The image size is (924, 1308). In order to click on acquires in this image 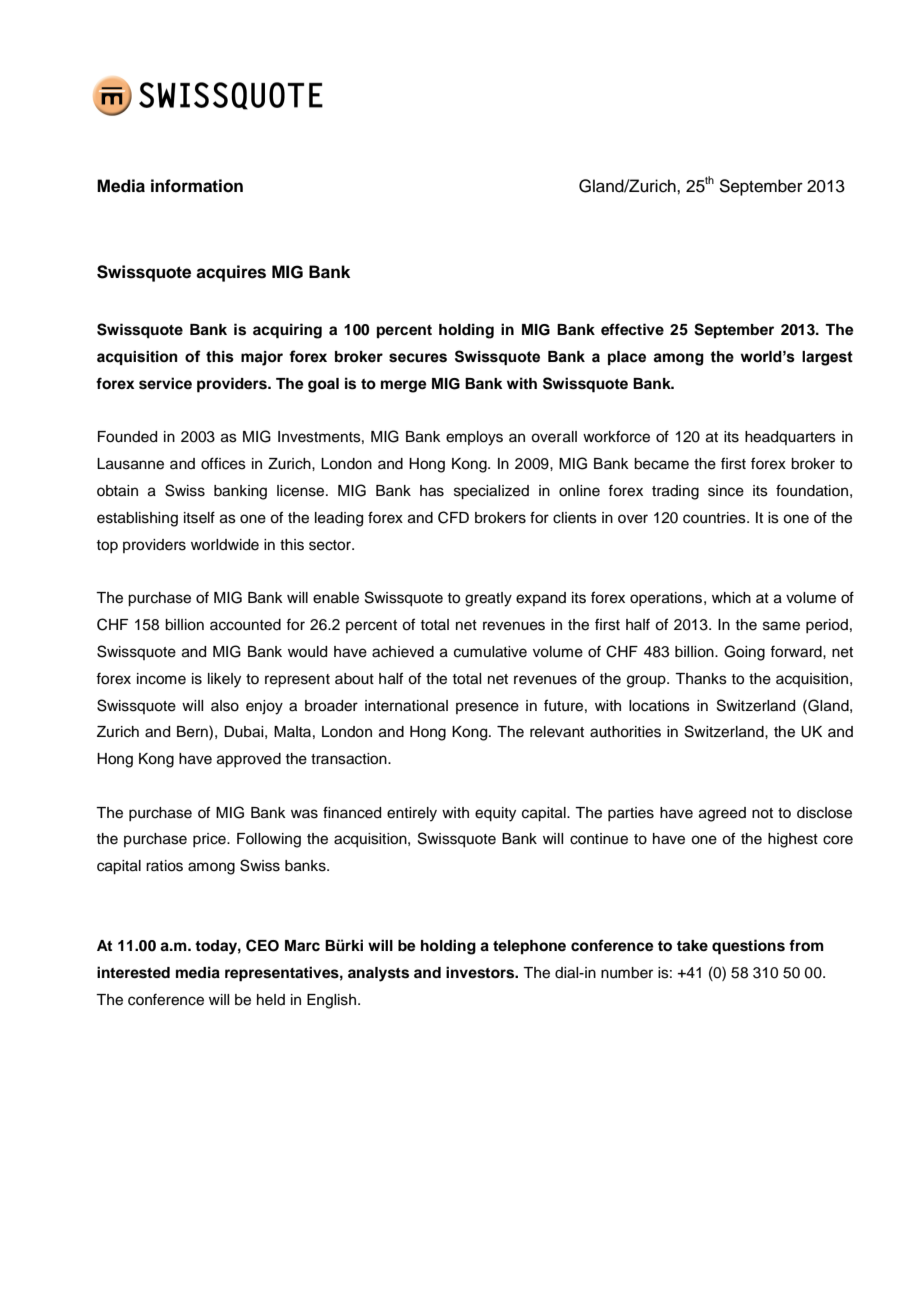, I will do `click(231, 273)`.
